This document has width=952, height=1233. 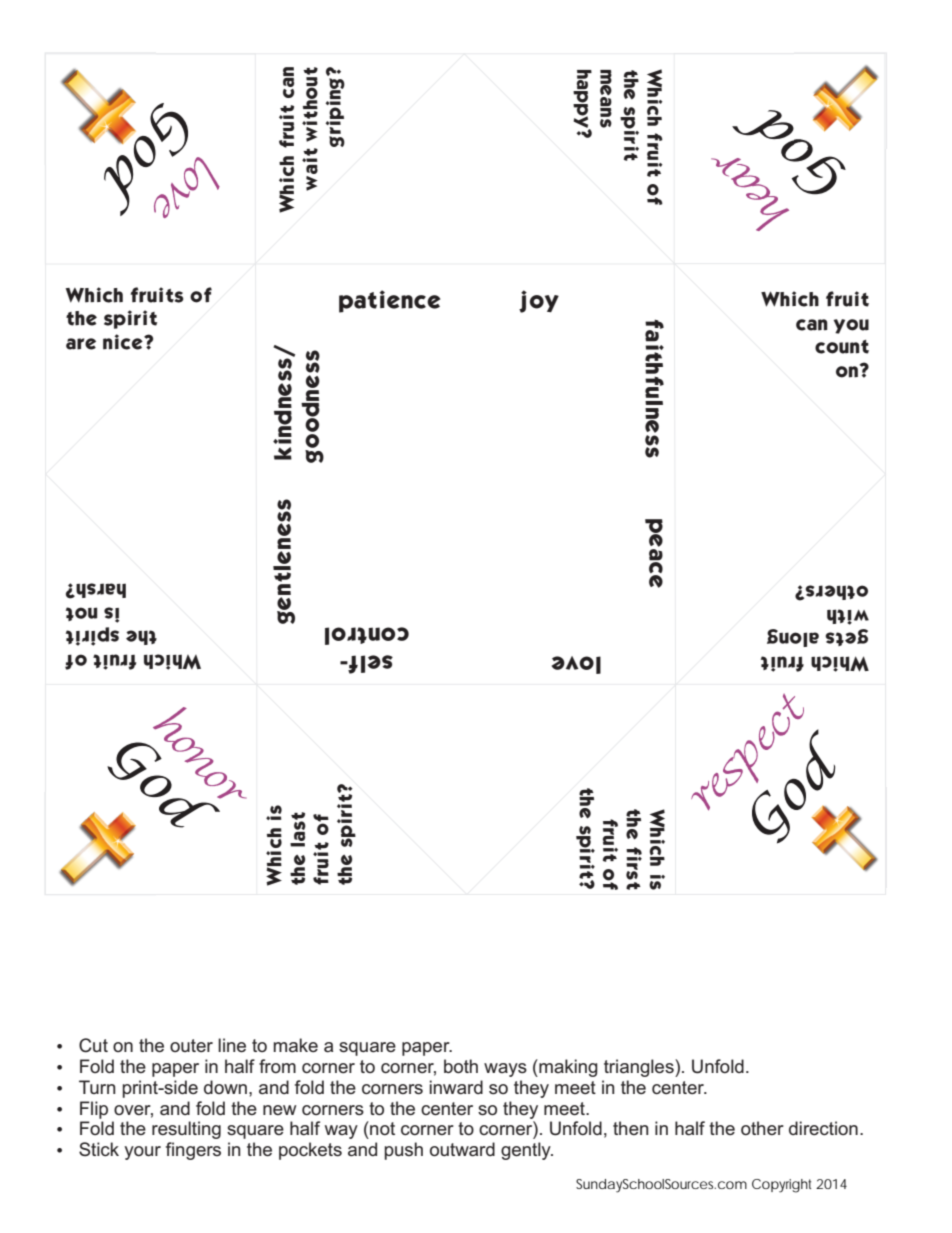 What do you see at coordinates (124, 342) in the document?
I see `nice` at bounding box center [124, 342].
